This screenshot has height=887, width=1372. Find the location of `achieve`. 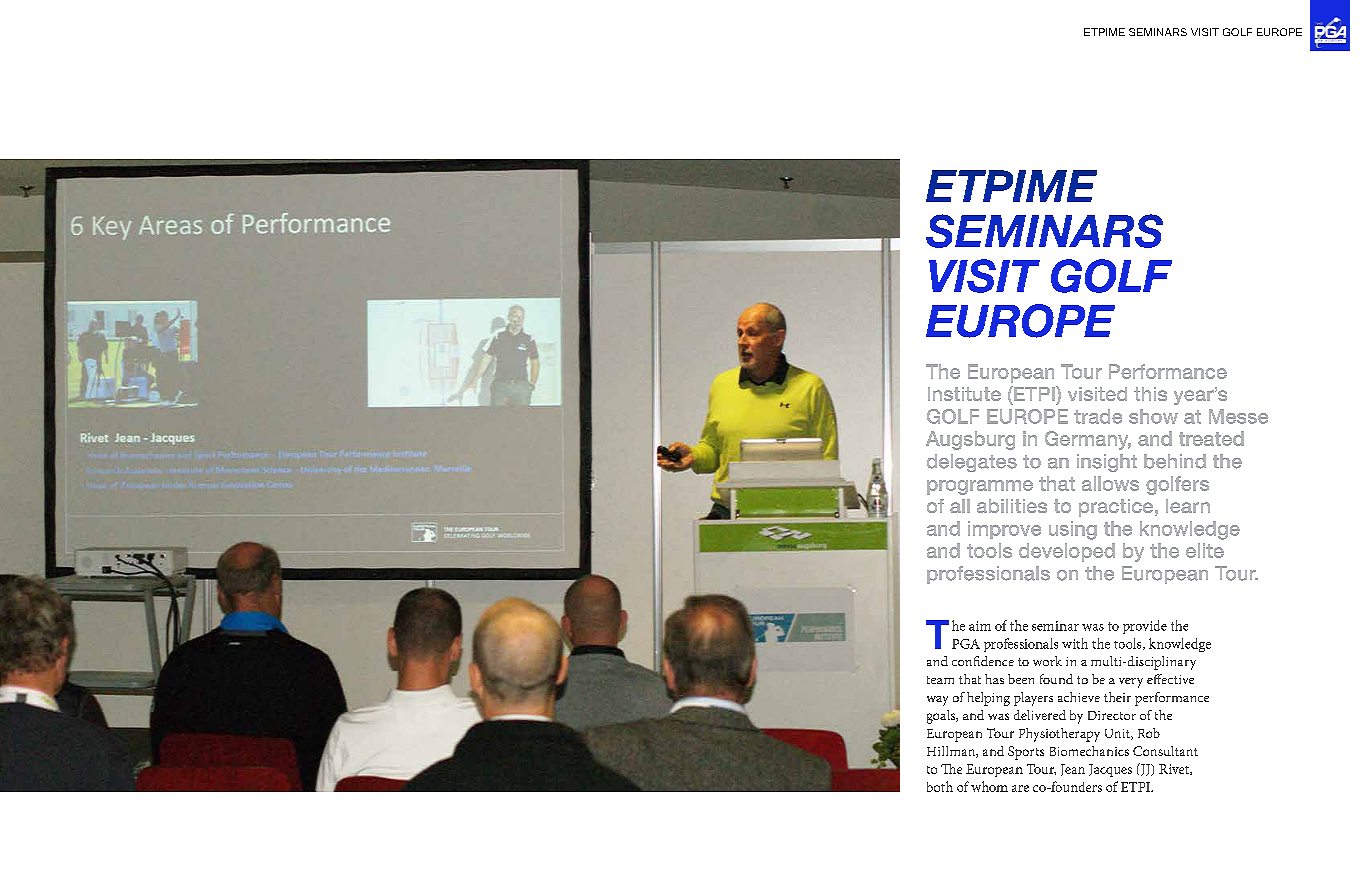

achieve is located at coordinates (1079, 697).
